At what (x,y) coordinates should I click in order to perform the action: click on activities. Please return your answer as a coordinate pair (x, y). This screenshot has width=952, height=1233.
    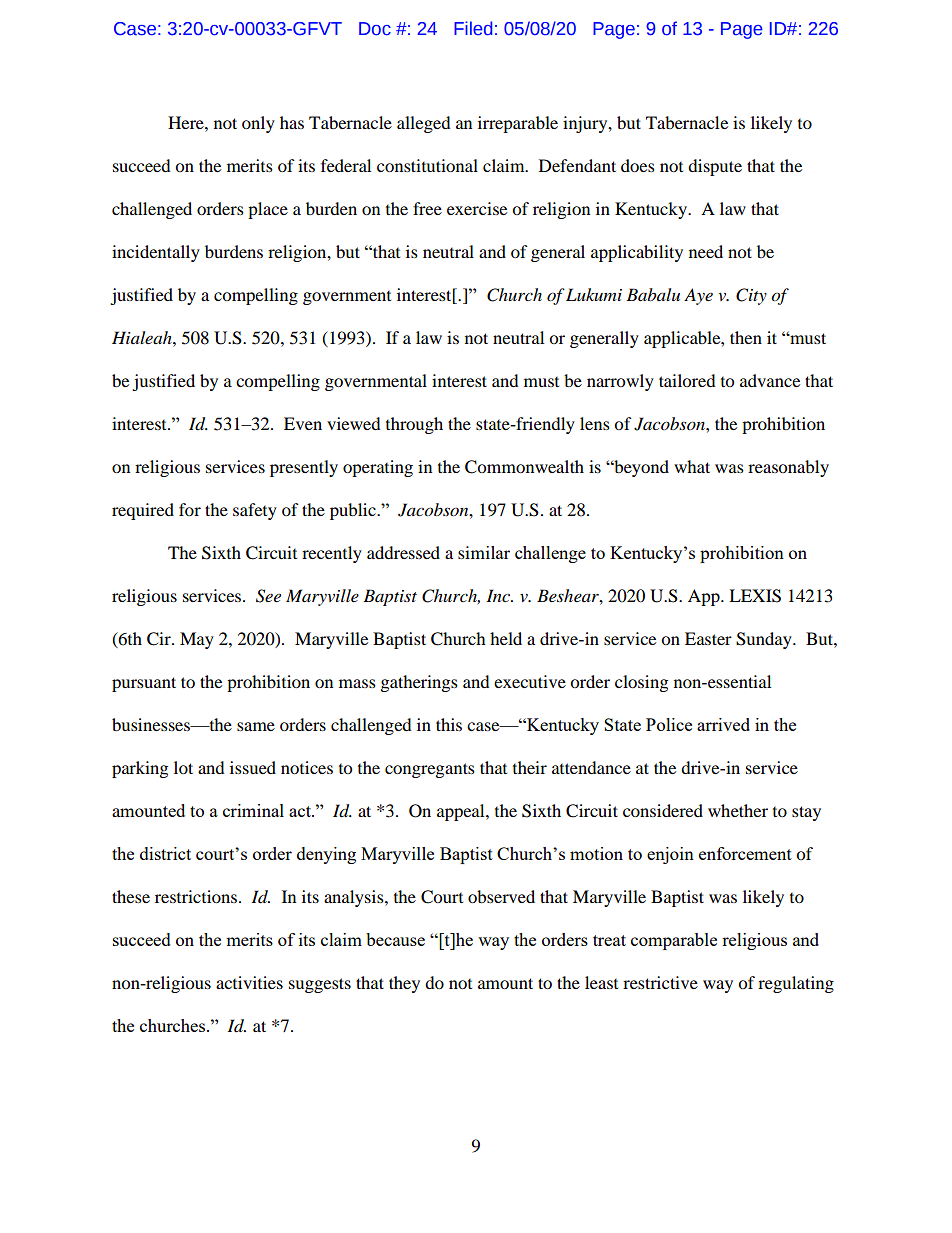
    Looking at the image, I should click on (249, 982).
